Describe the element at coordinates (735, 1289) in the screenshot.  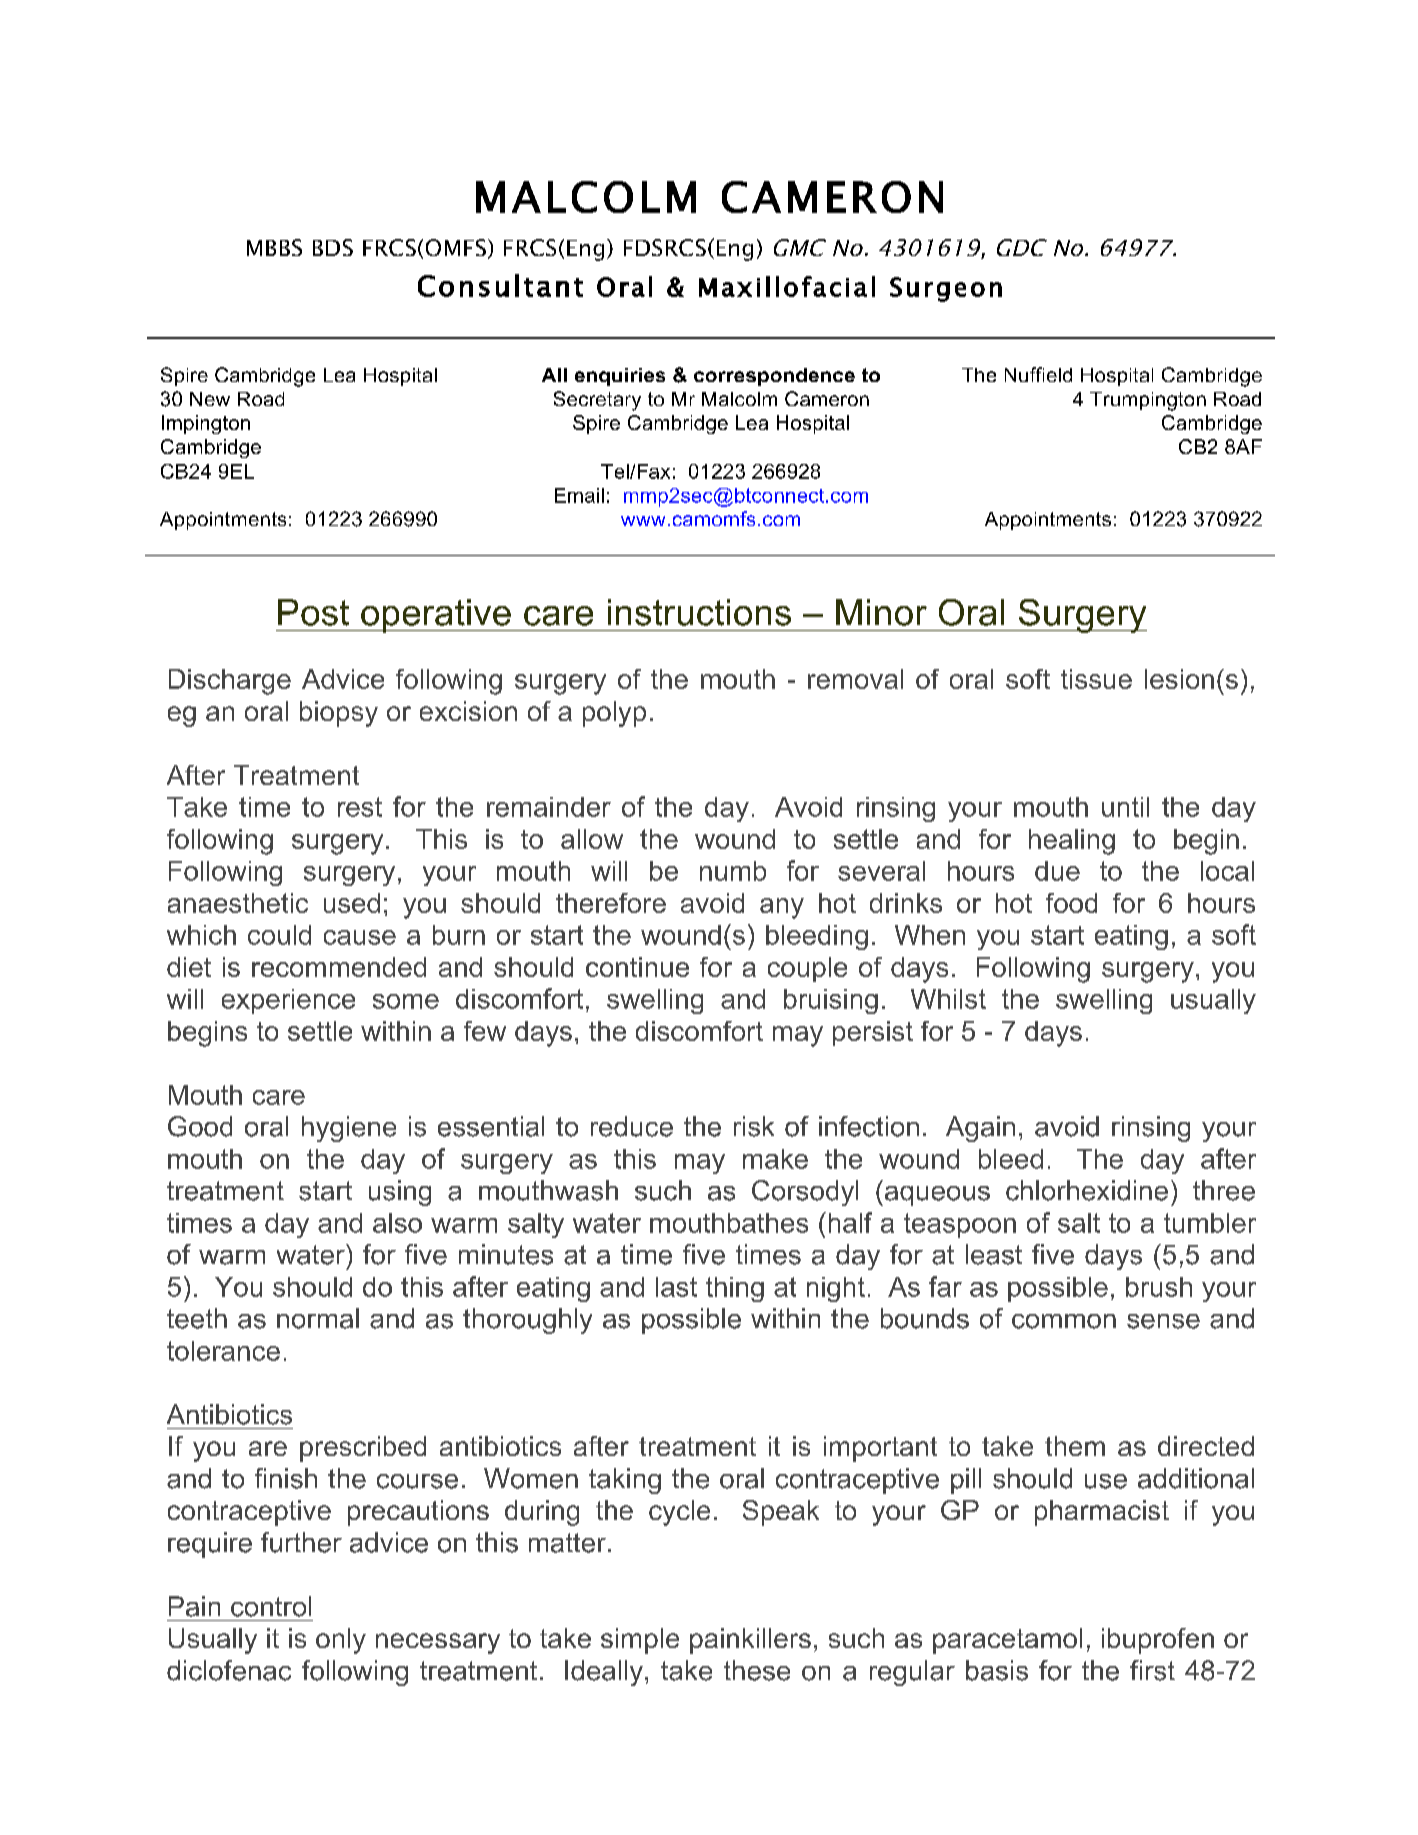
I see `thing` at that location.
